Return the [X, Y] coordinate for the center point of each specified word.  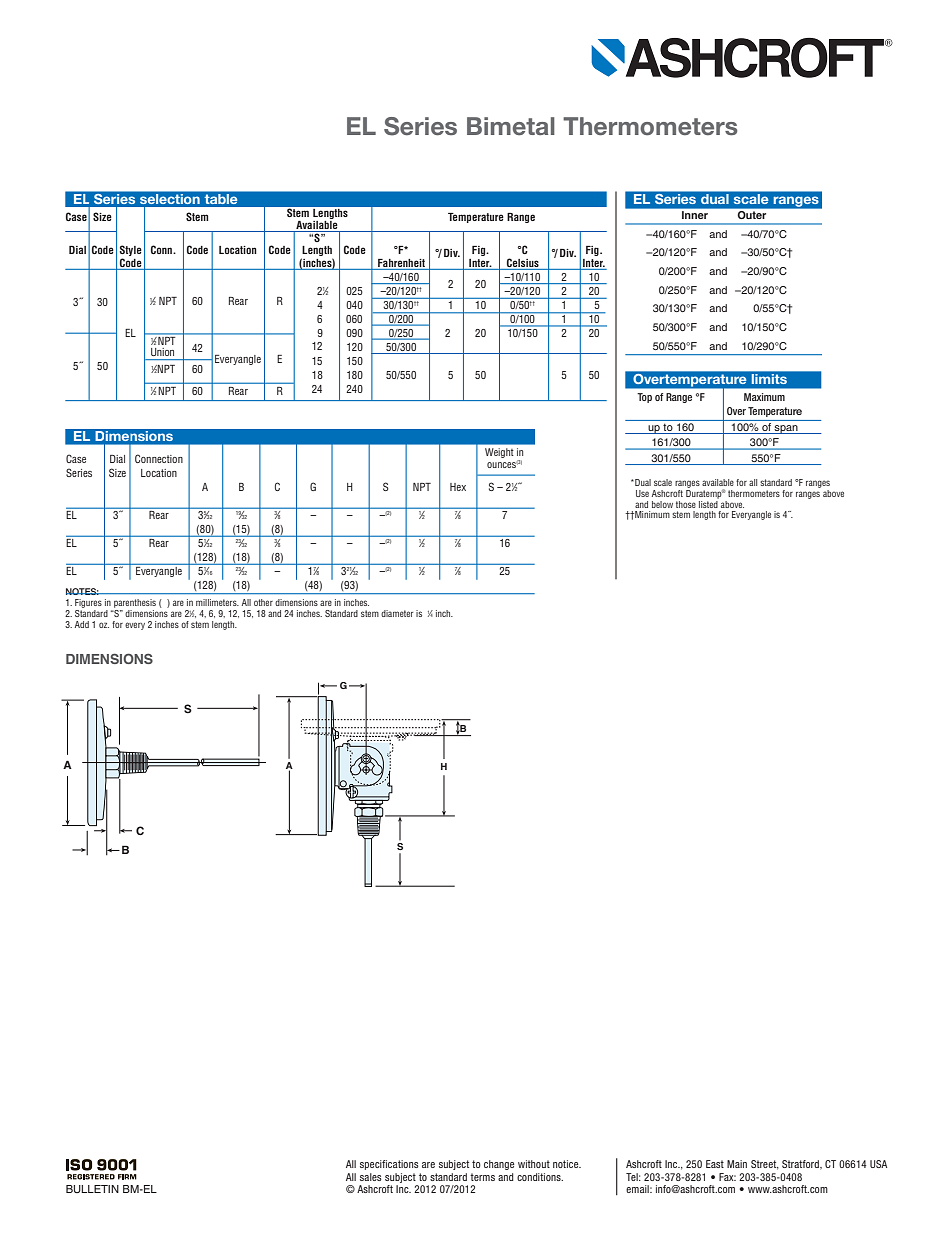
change [499, 1165]
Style [131, 252]
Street [765, 1165]
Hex [458, 487]
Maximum [764, 397]
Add [82, 624]
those [686, 504]
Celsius [523, 262]
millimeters [217, 602]
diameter [397, 613]
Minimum [651, 514]
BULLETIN [92, 1189]
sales [371, 1177]
